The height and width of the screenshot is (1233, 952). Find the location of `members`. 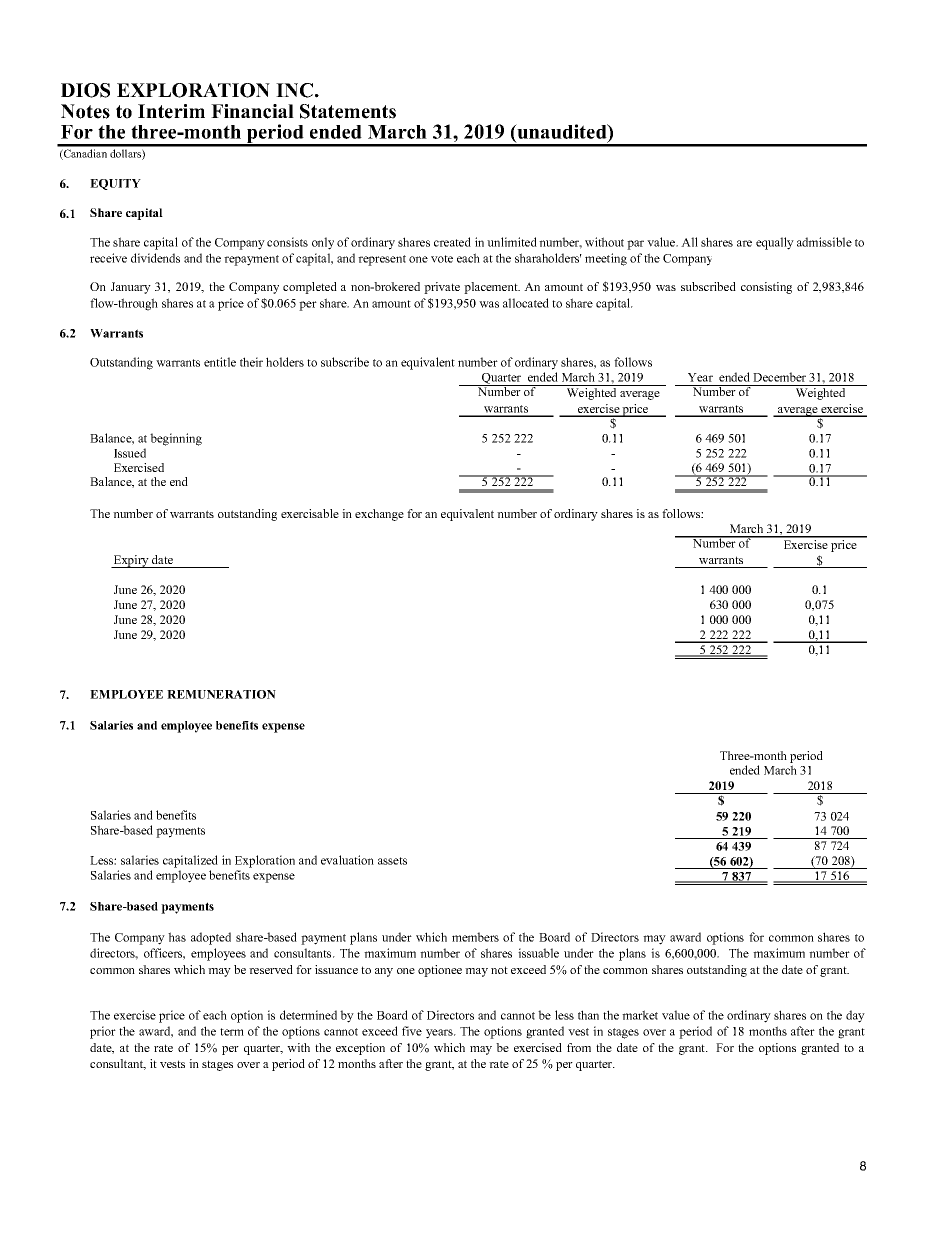

members is located at coordinates (475, 937).
